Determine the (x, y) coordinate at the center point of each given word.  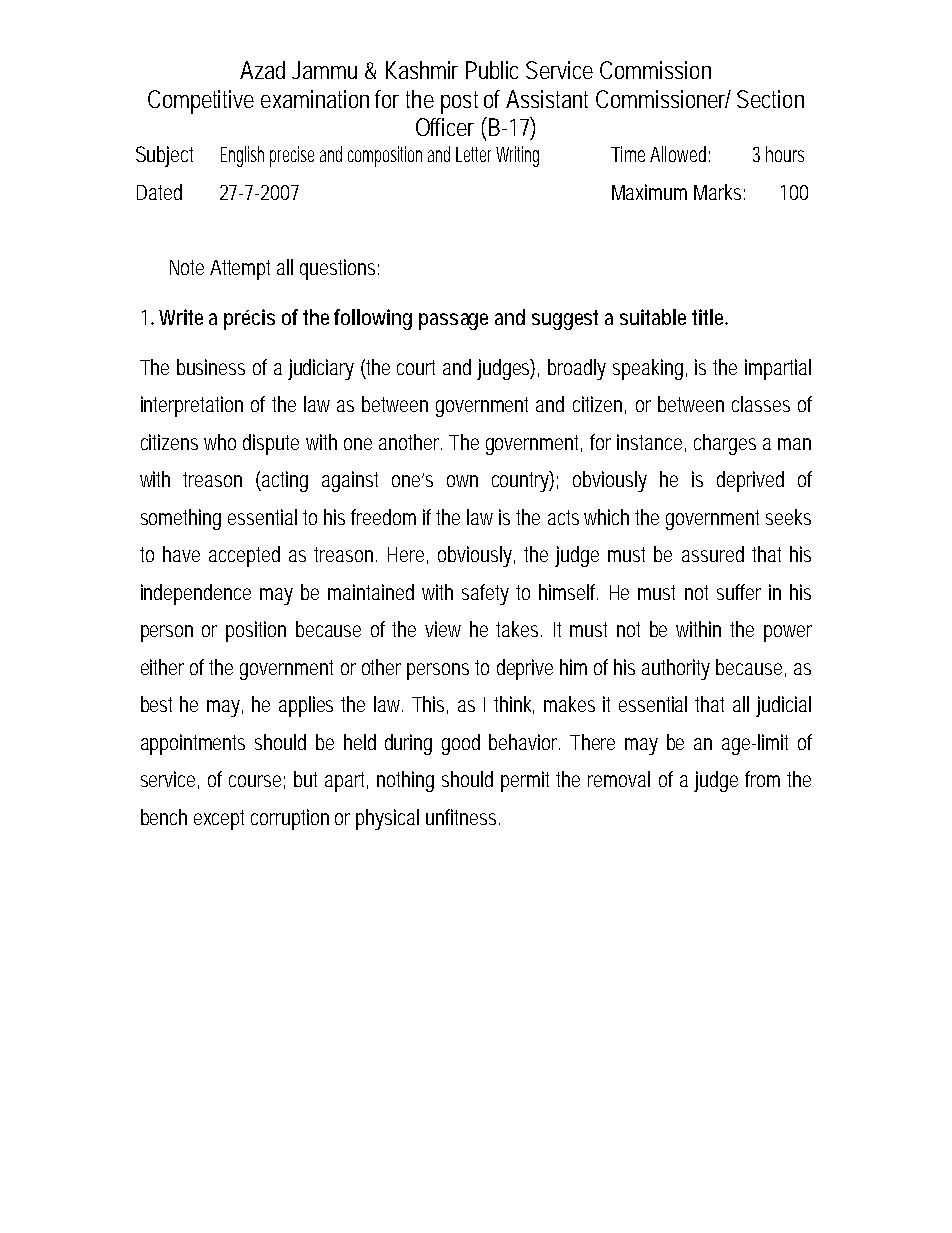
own (462, 481)
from (762, 779)
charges (725, 444)
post (459, 102)
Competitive (201, 102)
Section (770, 99)
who (220, 442)
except (219, 820)
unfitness (463, 817)
